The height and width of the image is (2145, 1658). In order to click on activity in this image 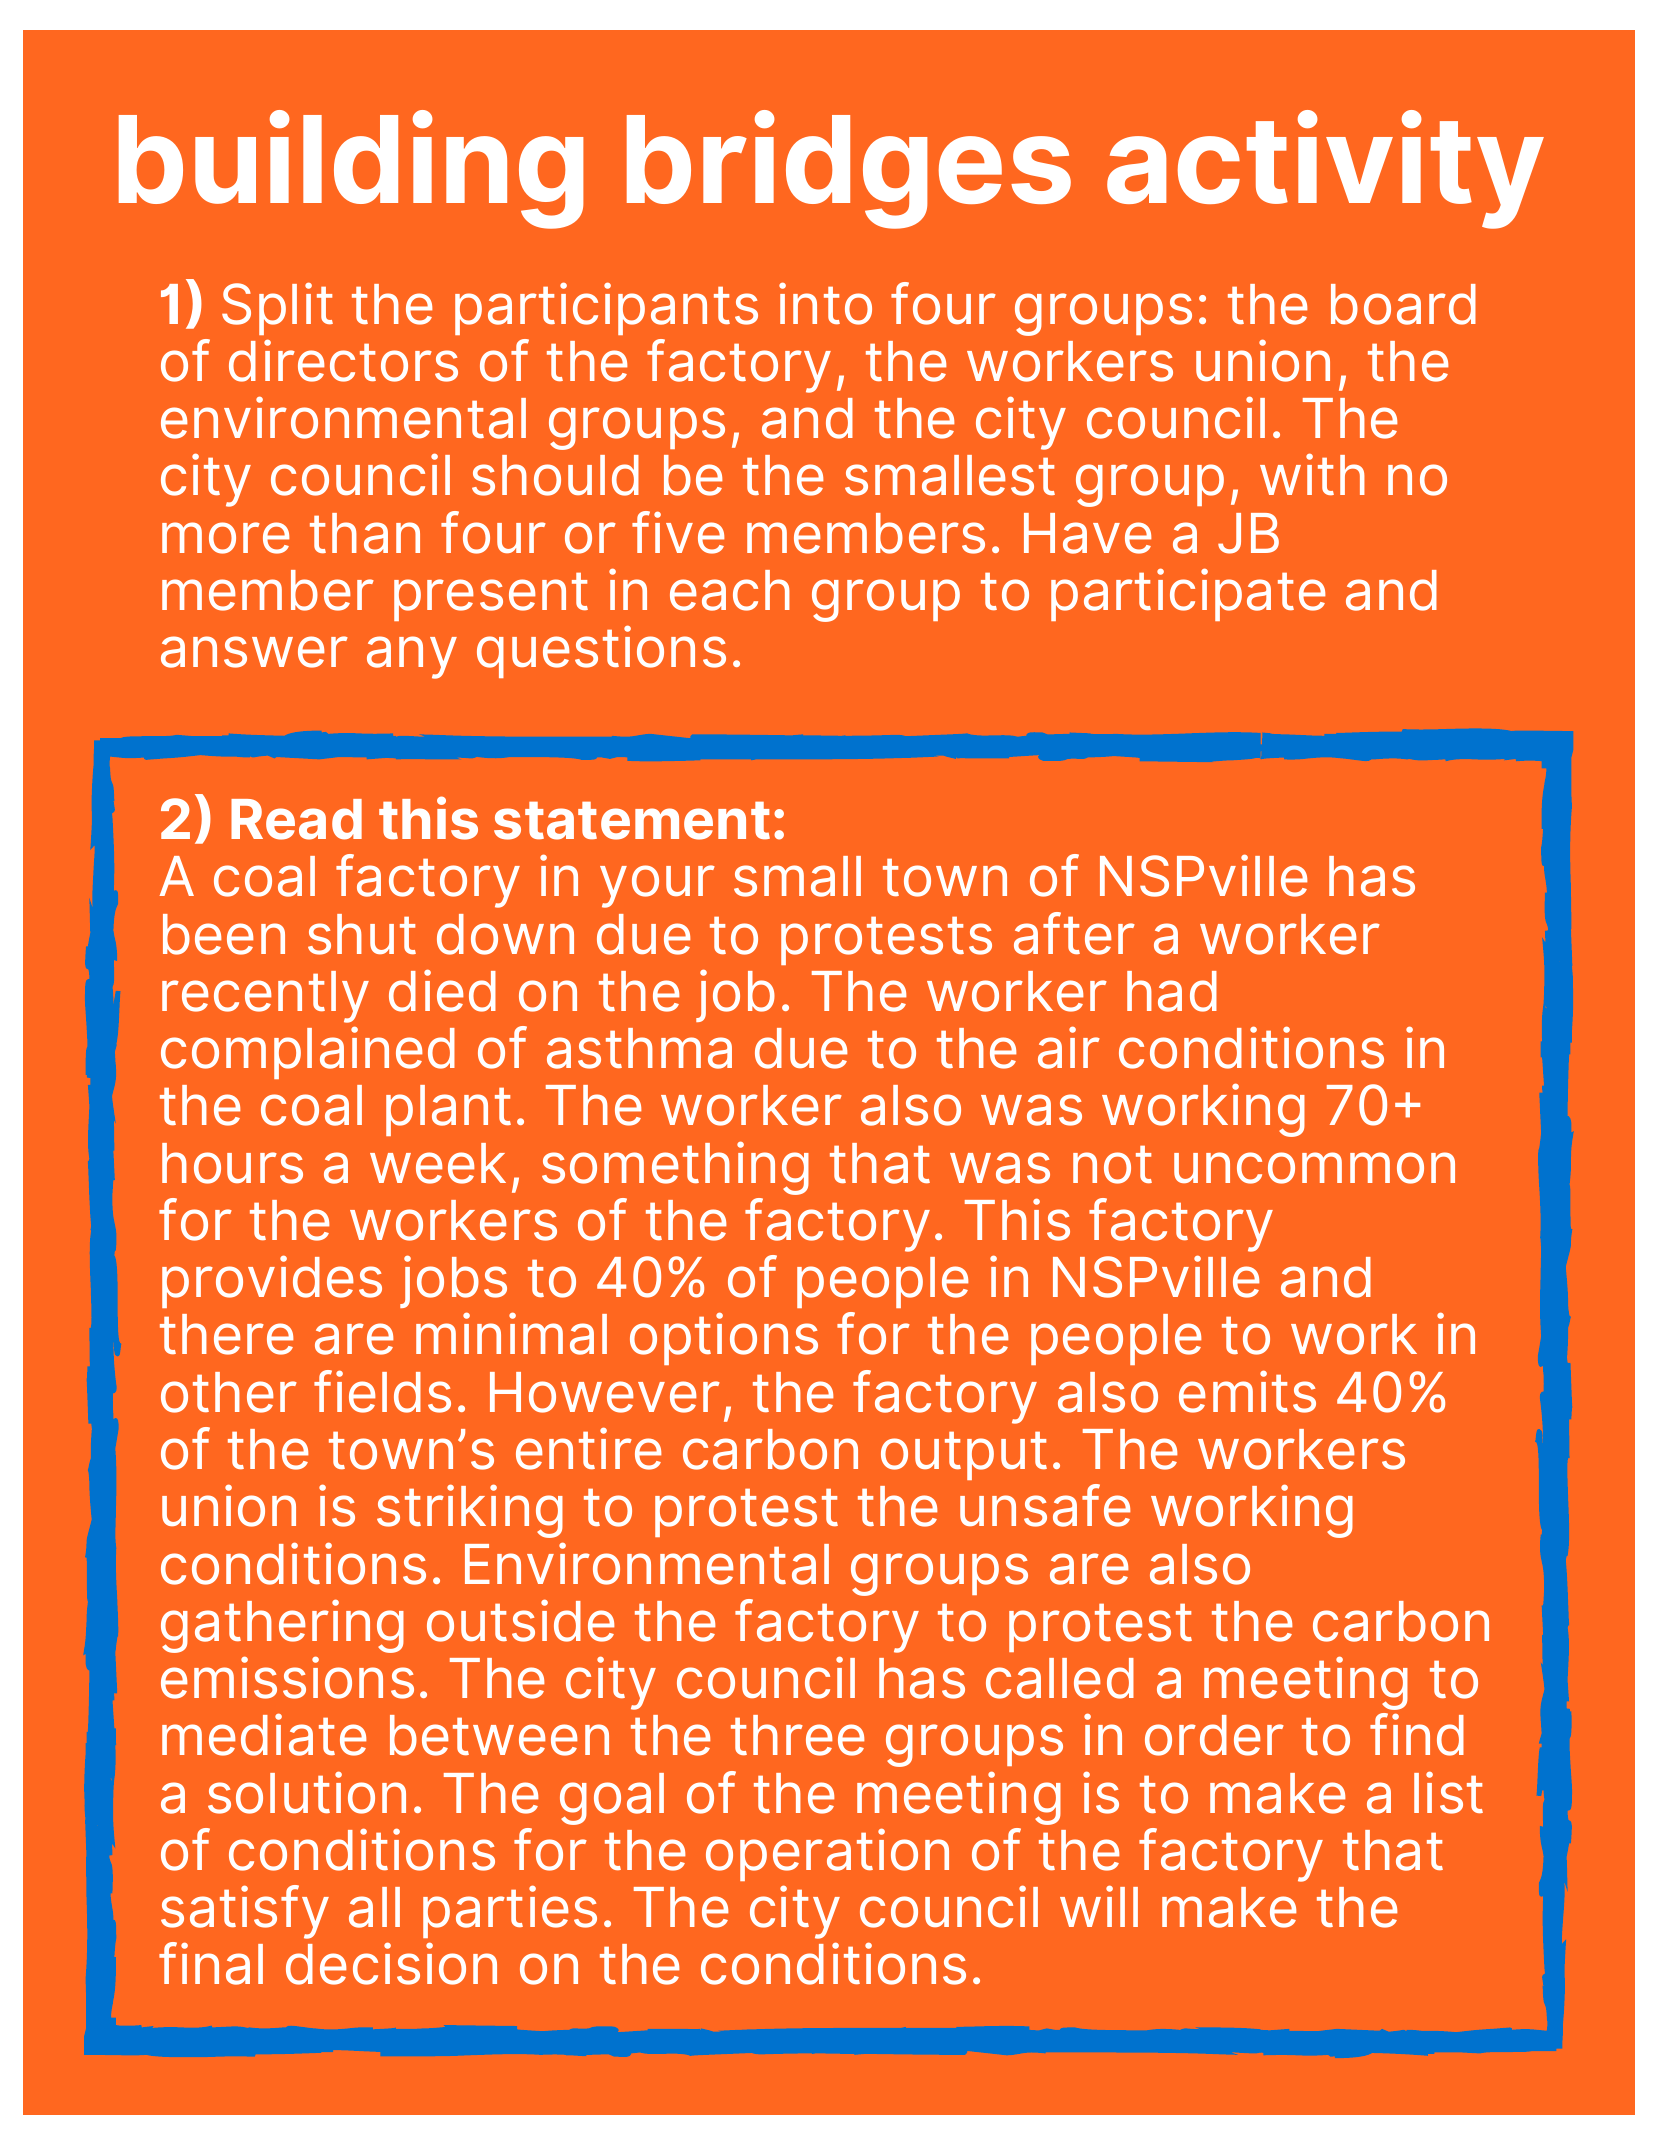, I will do `click(1325, 169)`.
